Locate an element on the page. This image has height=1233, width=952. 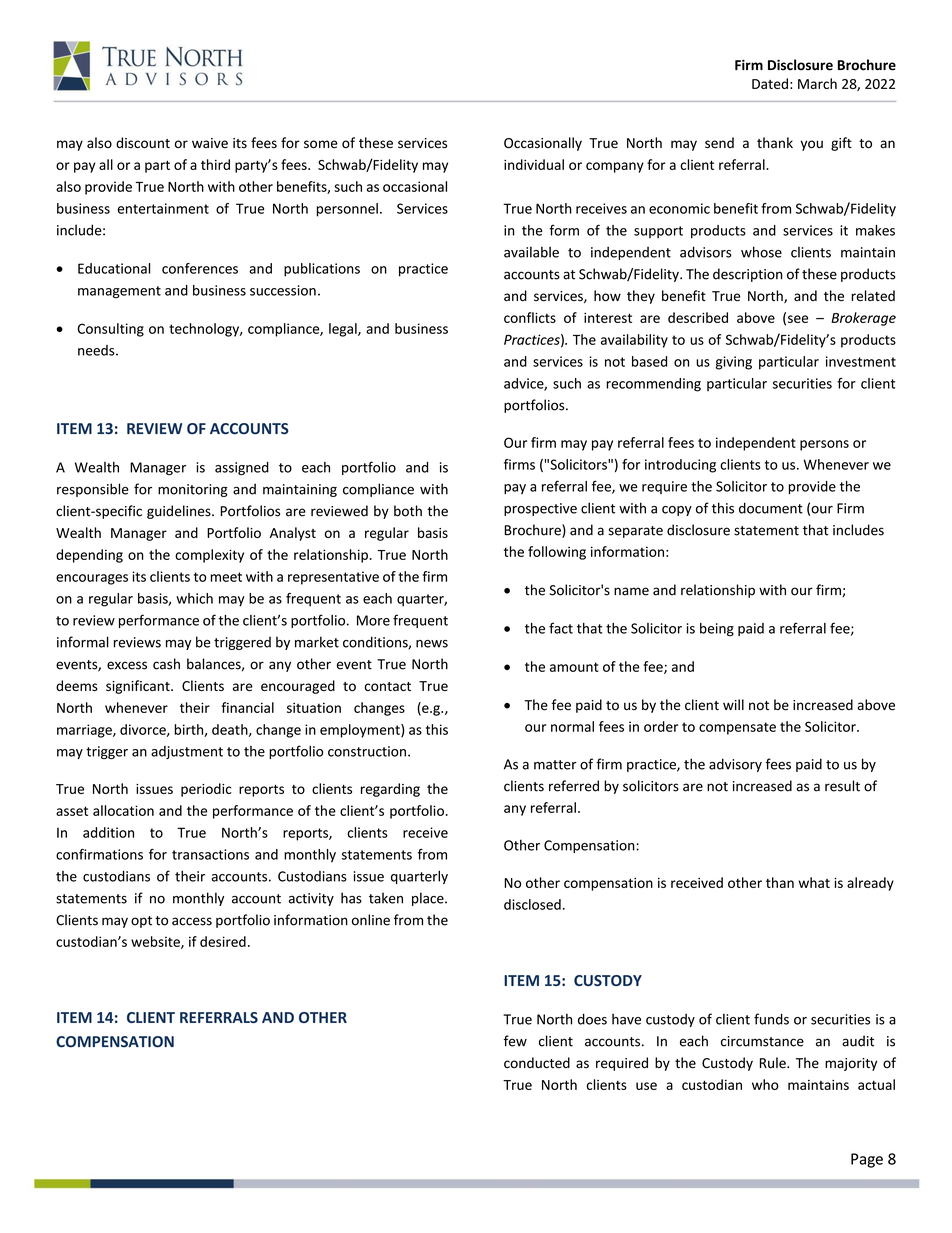
website is located at coordinates (156, 942).
